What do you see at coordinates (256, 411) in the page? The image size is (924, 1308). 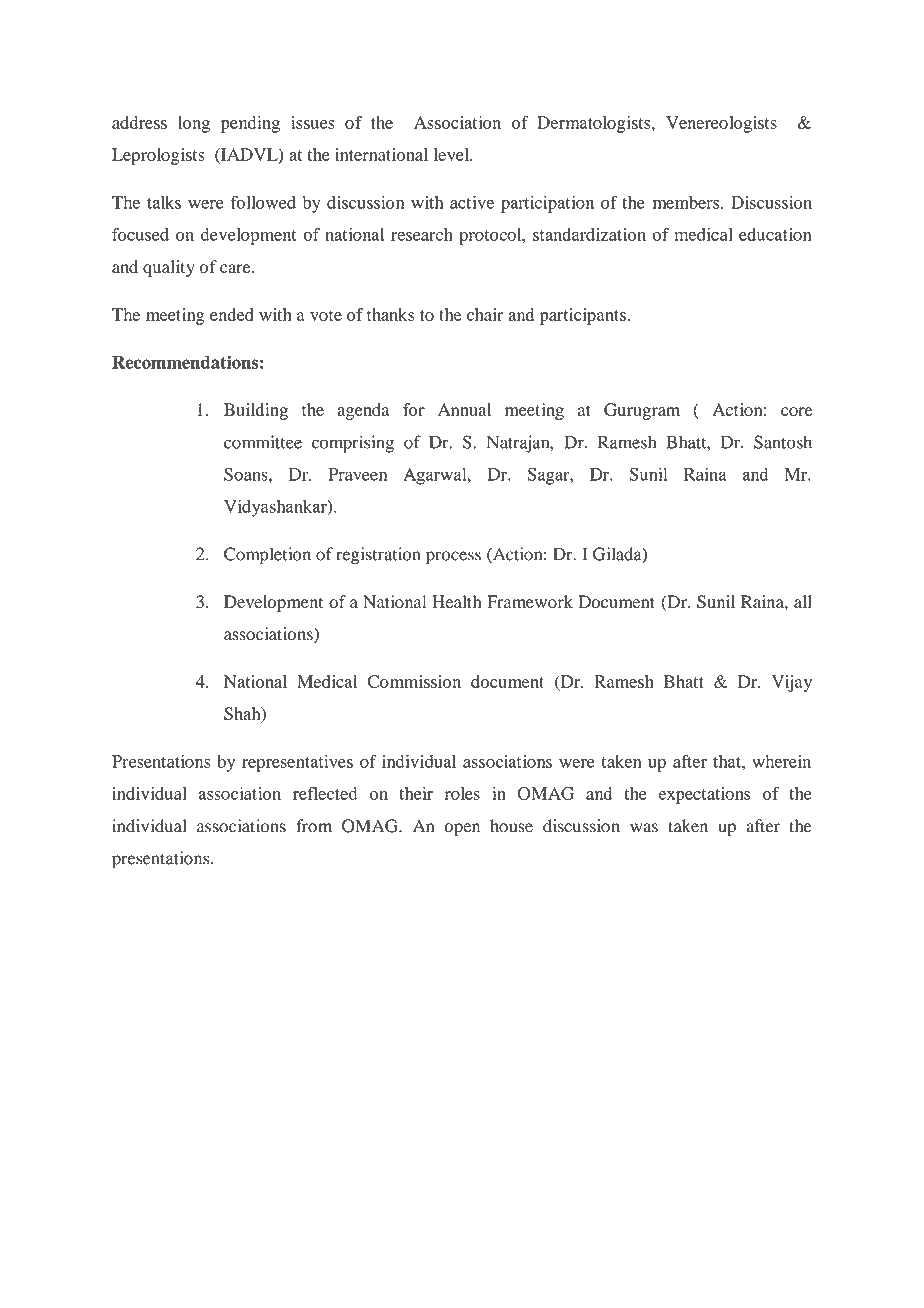 I see `Building` at bounding box center [256, 411].
